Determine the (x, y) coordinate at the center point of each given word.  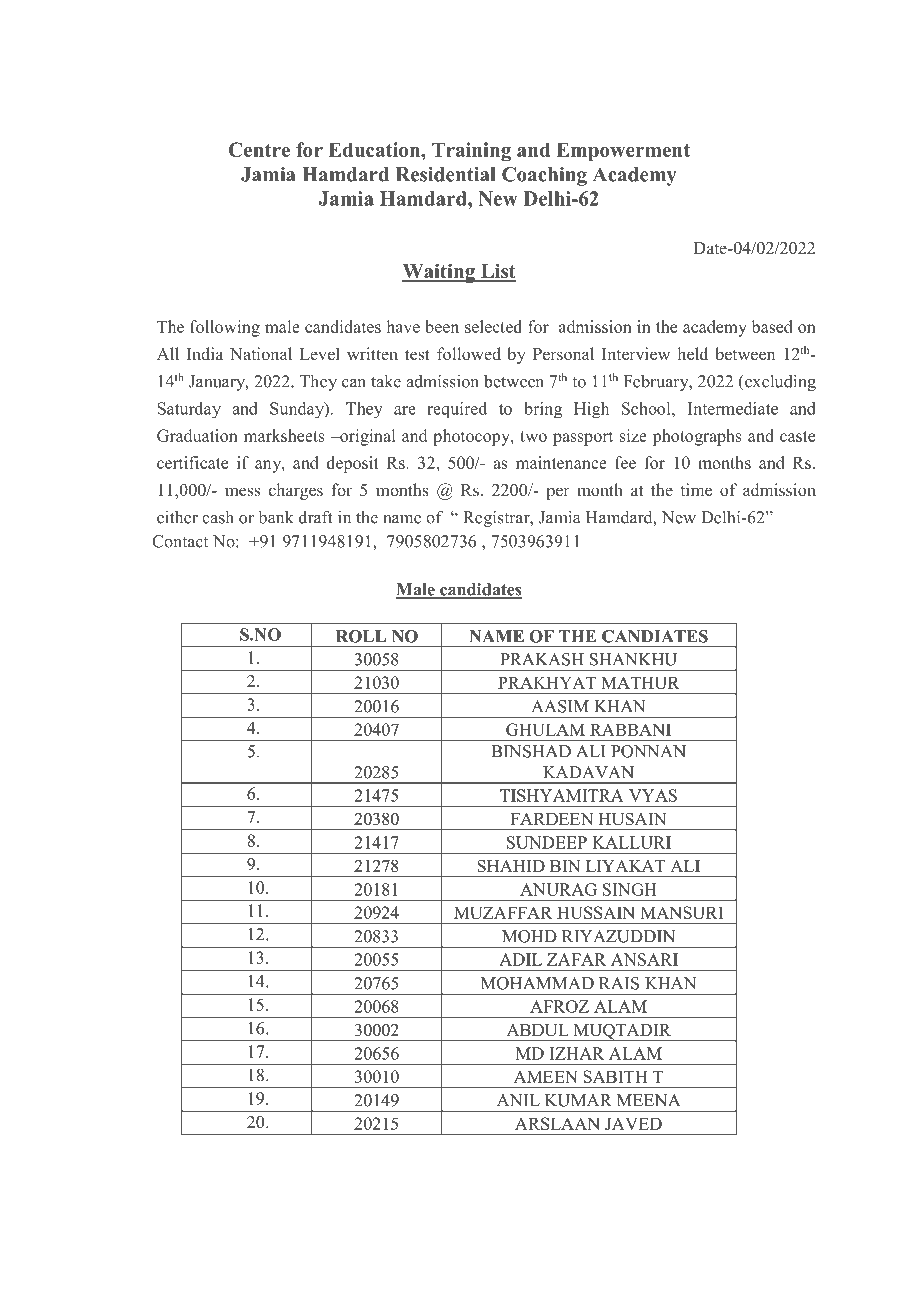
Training (471, 151)
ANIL (518, 1100)
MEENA (648, 1100)
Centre (259, 149)
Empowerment (623, 151)
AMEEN (546, 1076)
